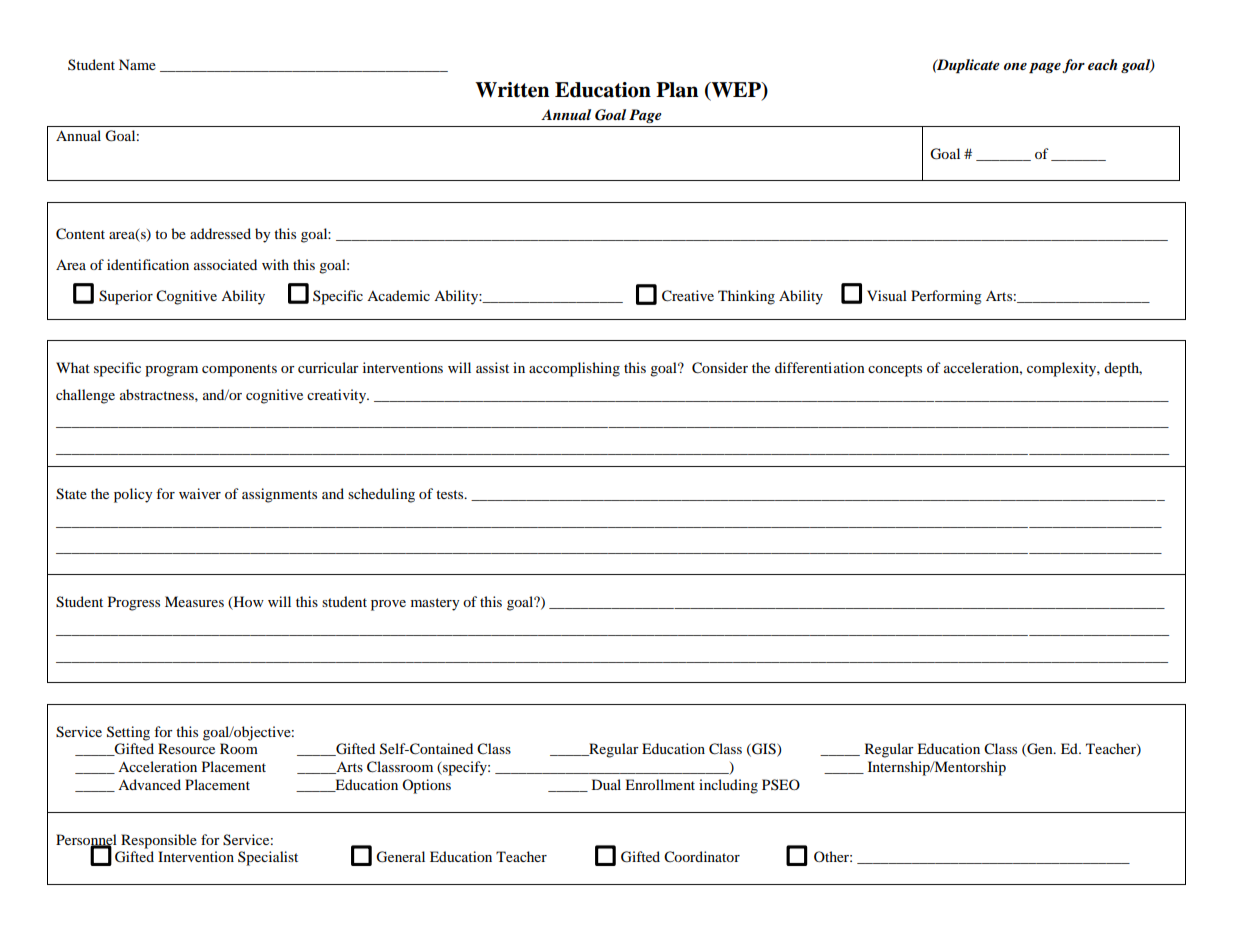  I want to click on assist, so click(492, 367).
